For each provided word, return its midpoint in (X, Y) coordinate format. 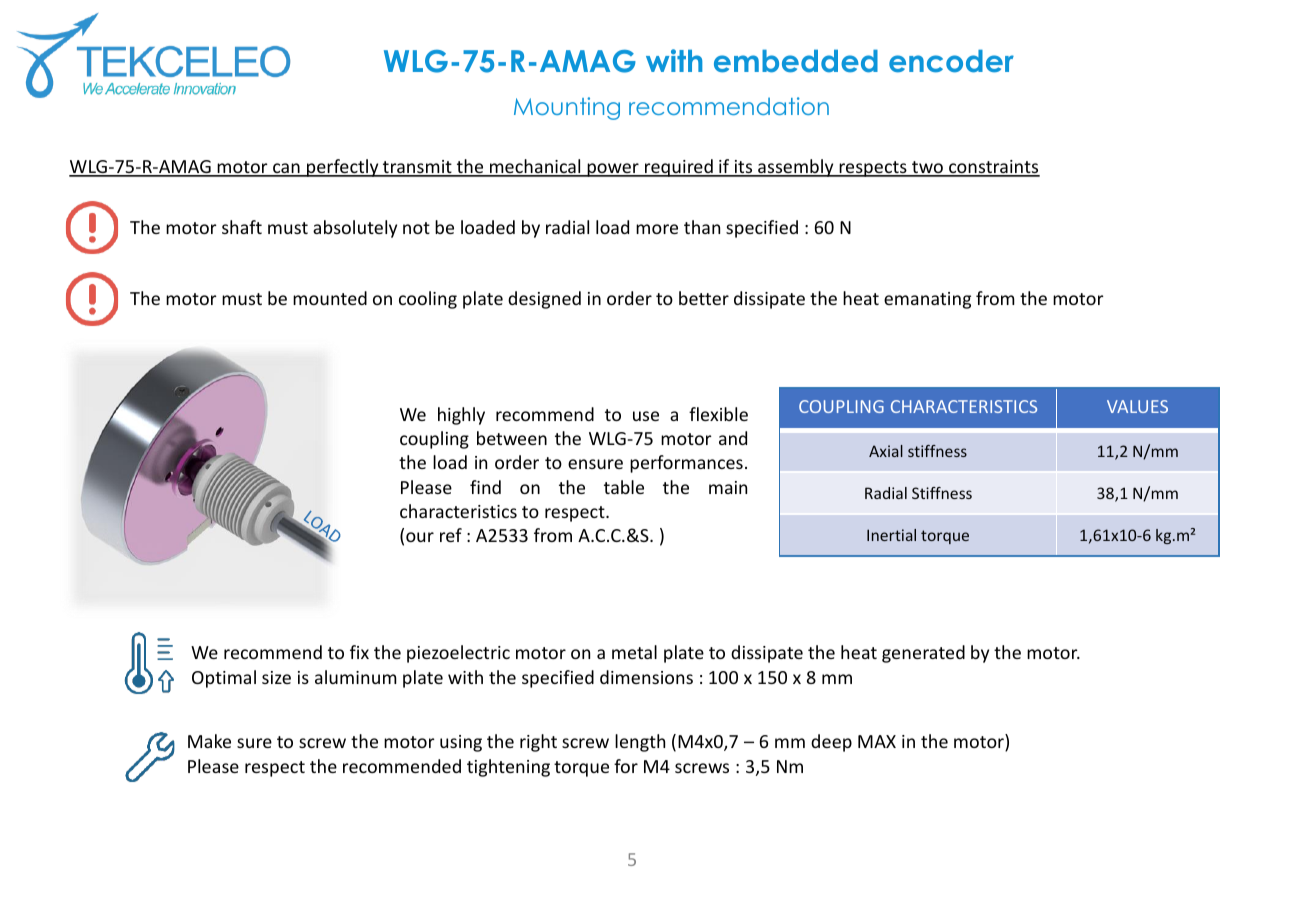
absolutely (355, 229)
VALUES (1137, 406)
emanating (927, 300)
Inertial (891, 535)
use (646, 416)
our (420, 537)
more (657, 229)
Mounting (567, 108)
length (640, 743)
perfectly (343, 168)
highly (461, 416)
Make (209, 741)
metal (634, 652)
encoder (951, 61)
